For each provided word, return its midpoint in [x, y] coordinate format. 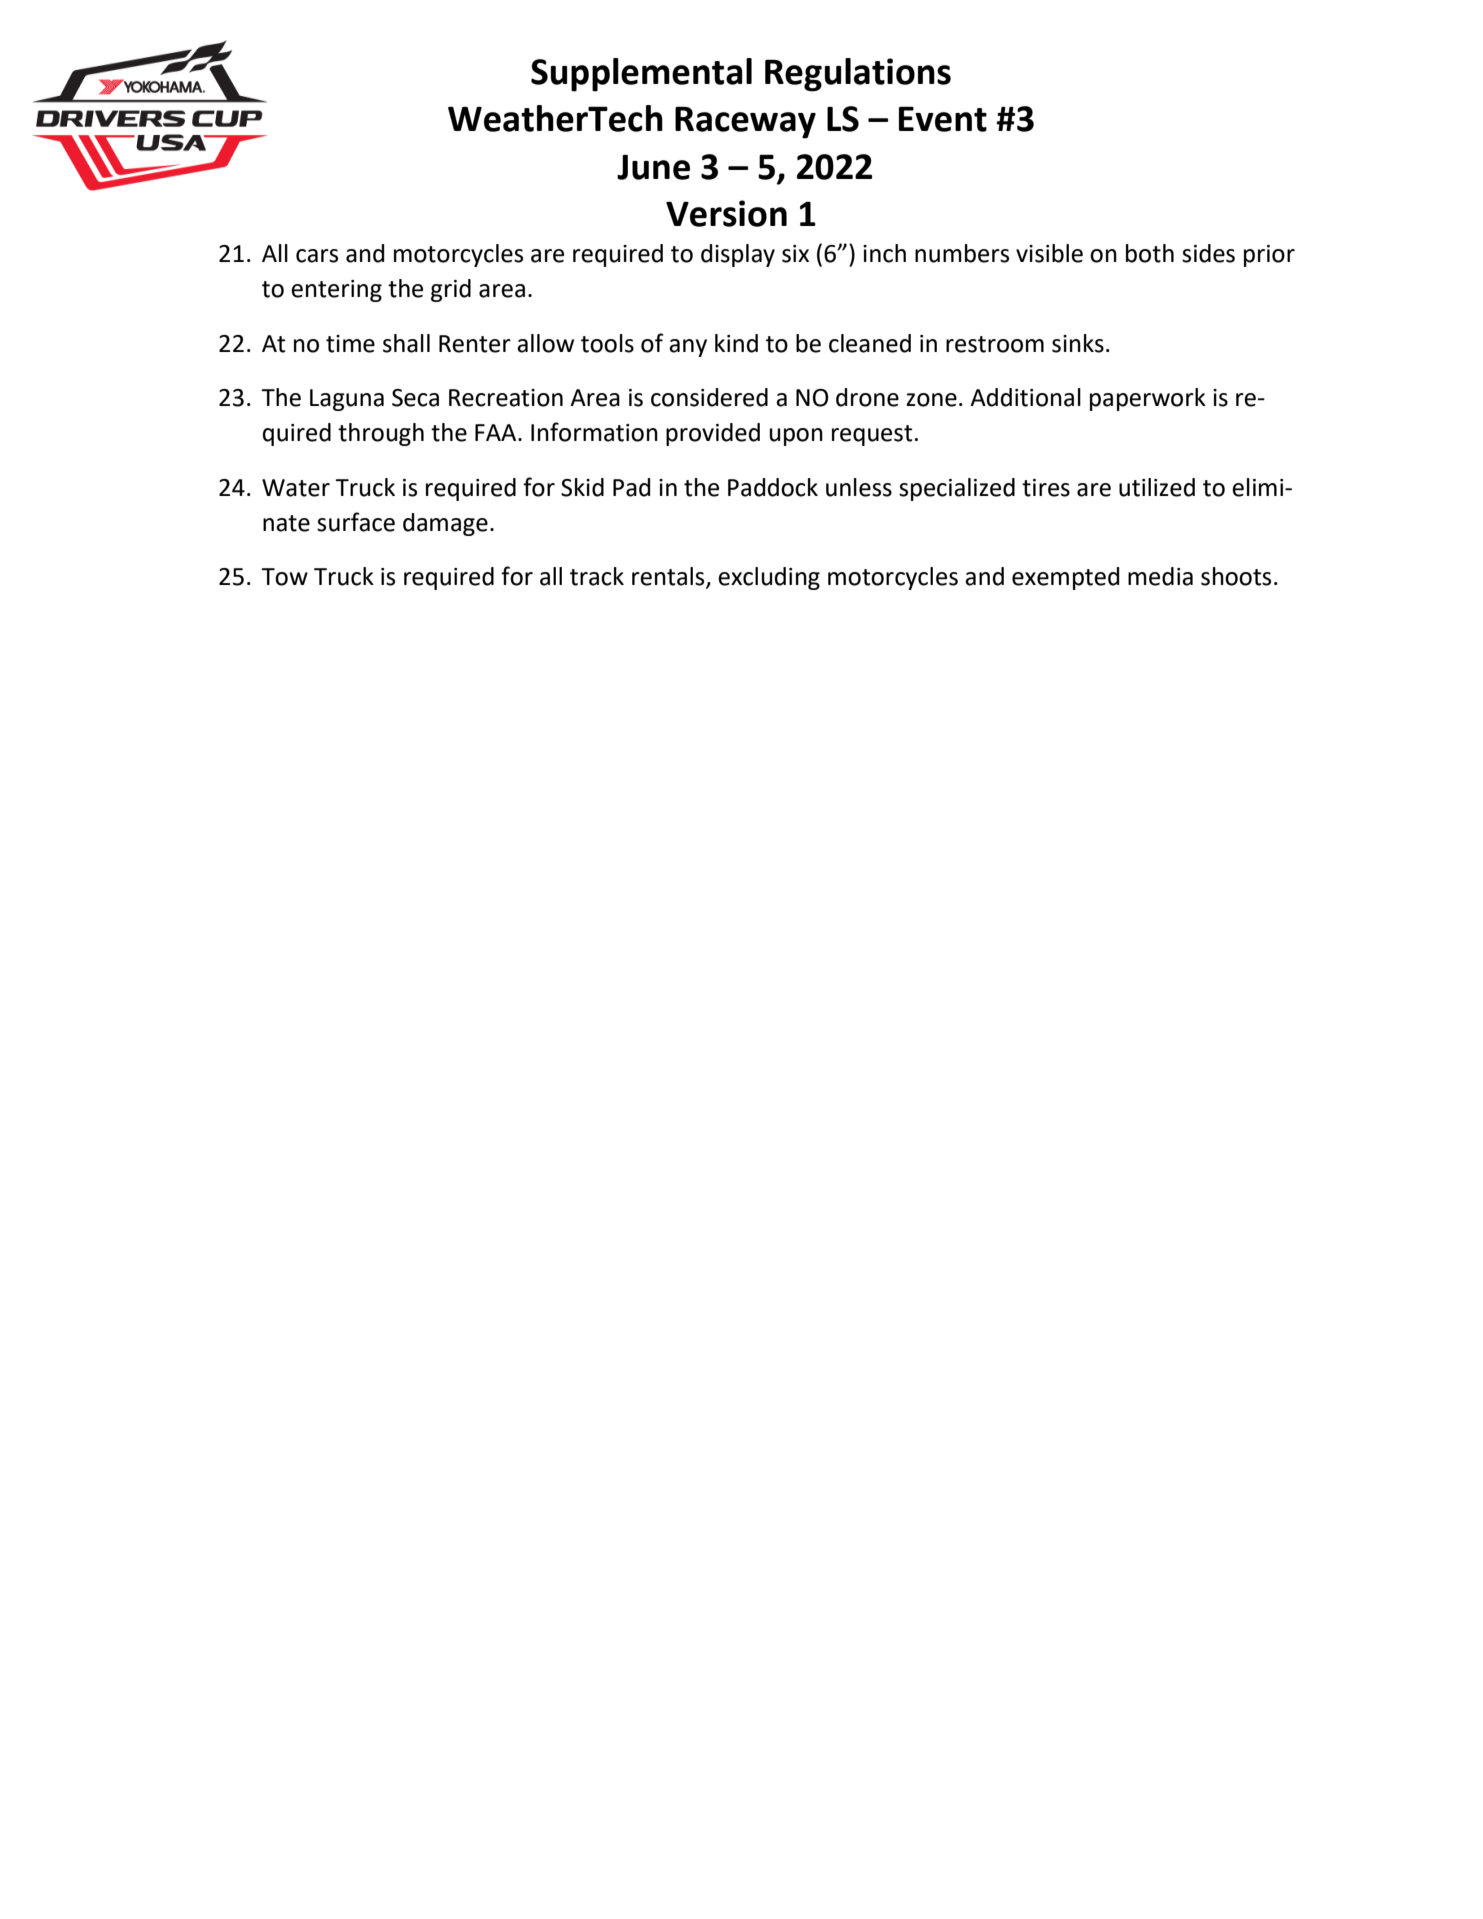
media [1160, 576]
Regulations [858, 75]
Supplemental [641, 75]
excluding [769, 578]
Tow [284, 577]
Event [943, 119]
